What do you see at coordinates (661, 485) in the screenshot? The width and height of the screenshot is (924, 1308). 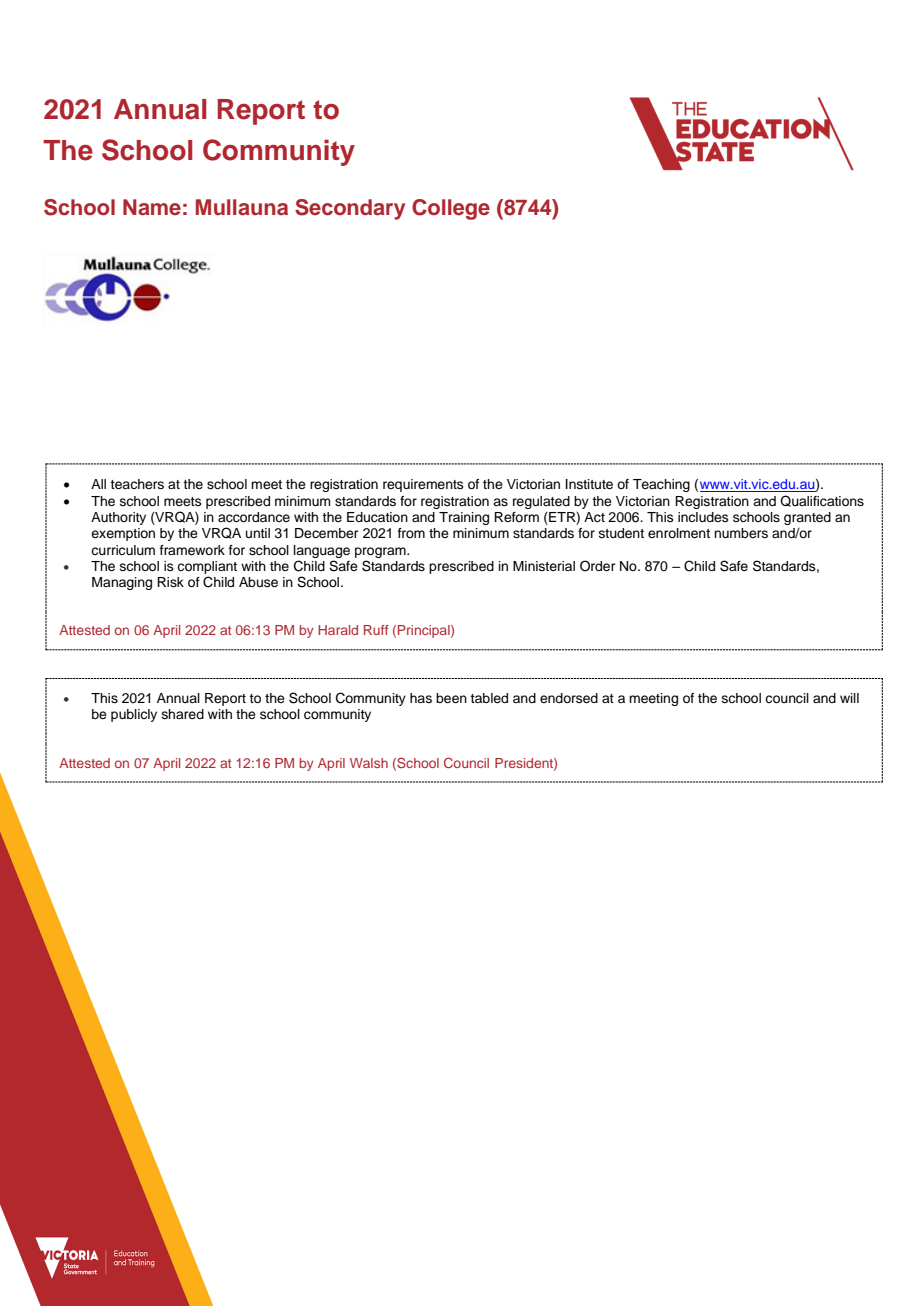 I see `Teaching` at bounding box center [661, 485].
